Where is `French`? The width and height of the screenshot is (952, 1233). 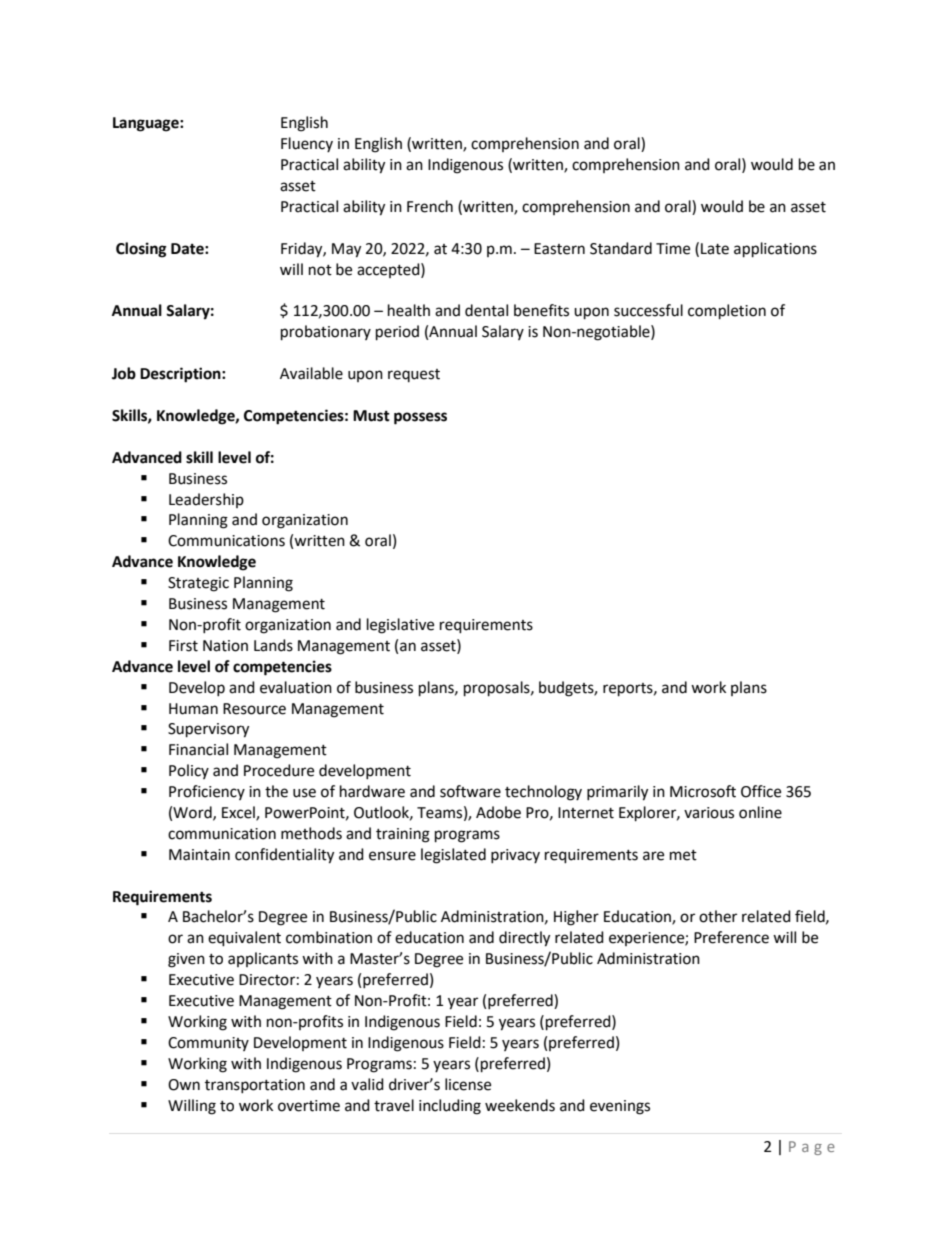
French is located at coordinates (430, 206).
